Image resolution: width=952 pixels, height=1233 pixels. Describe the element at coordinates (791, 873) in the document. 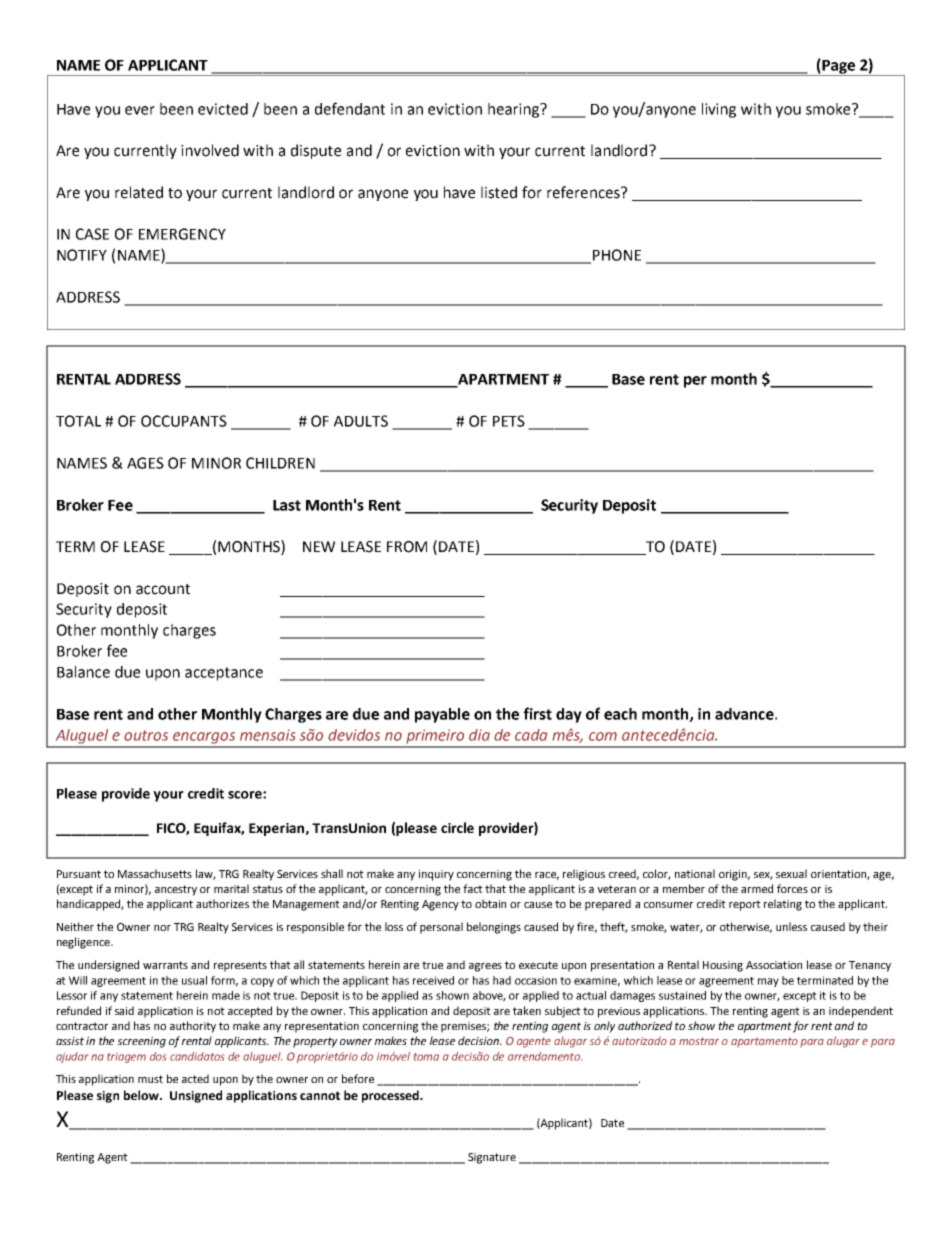

I see `sexual` at that location.
